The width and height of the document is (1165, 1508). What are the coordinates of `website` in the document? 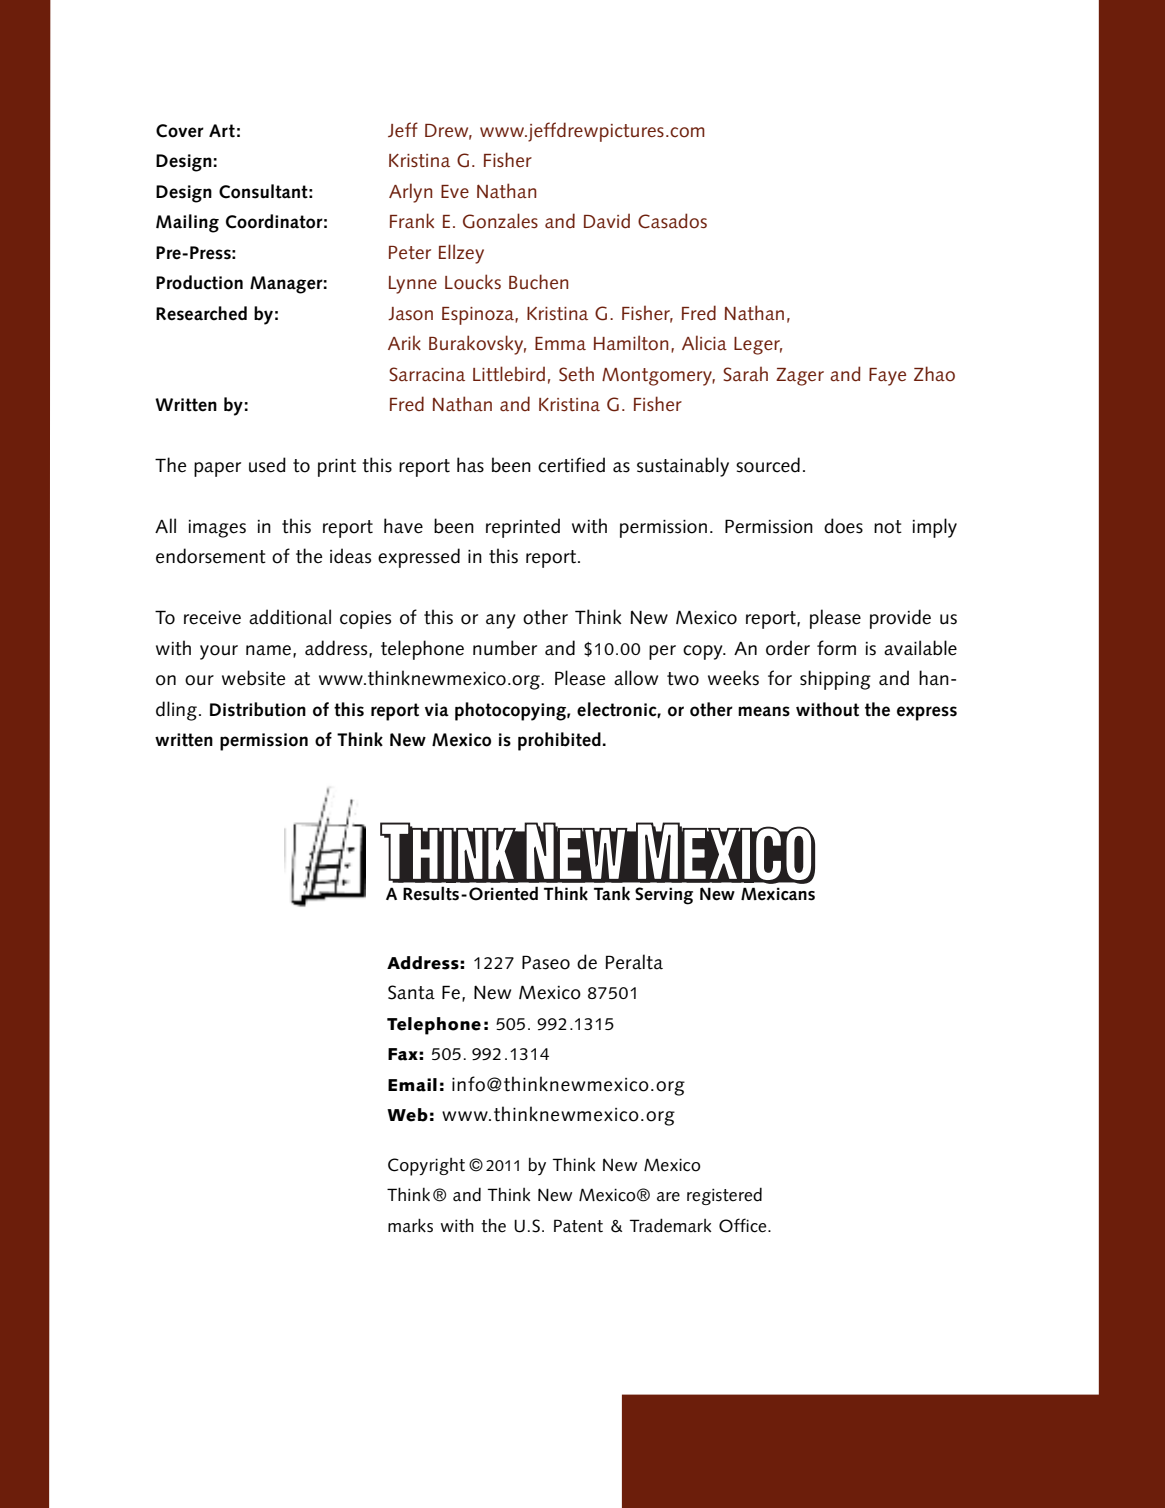 It's located at (253, 678).
